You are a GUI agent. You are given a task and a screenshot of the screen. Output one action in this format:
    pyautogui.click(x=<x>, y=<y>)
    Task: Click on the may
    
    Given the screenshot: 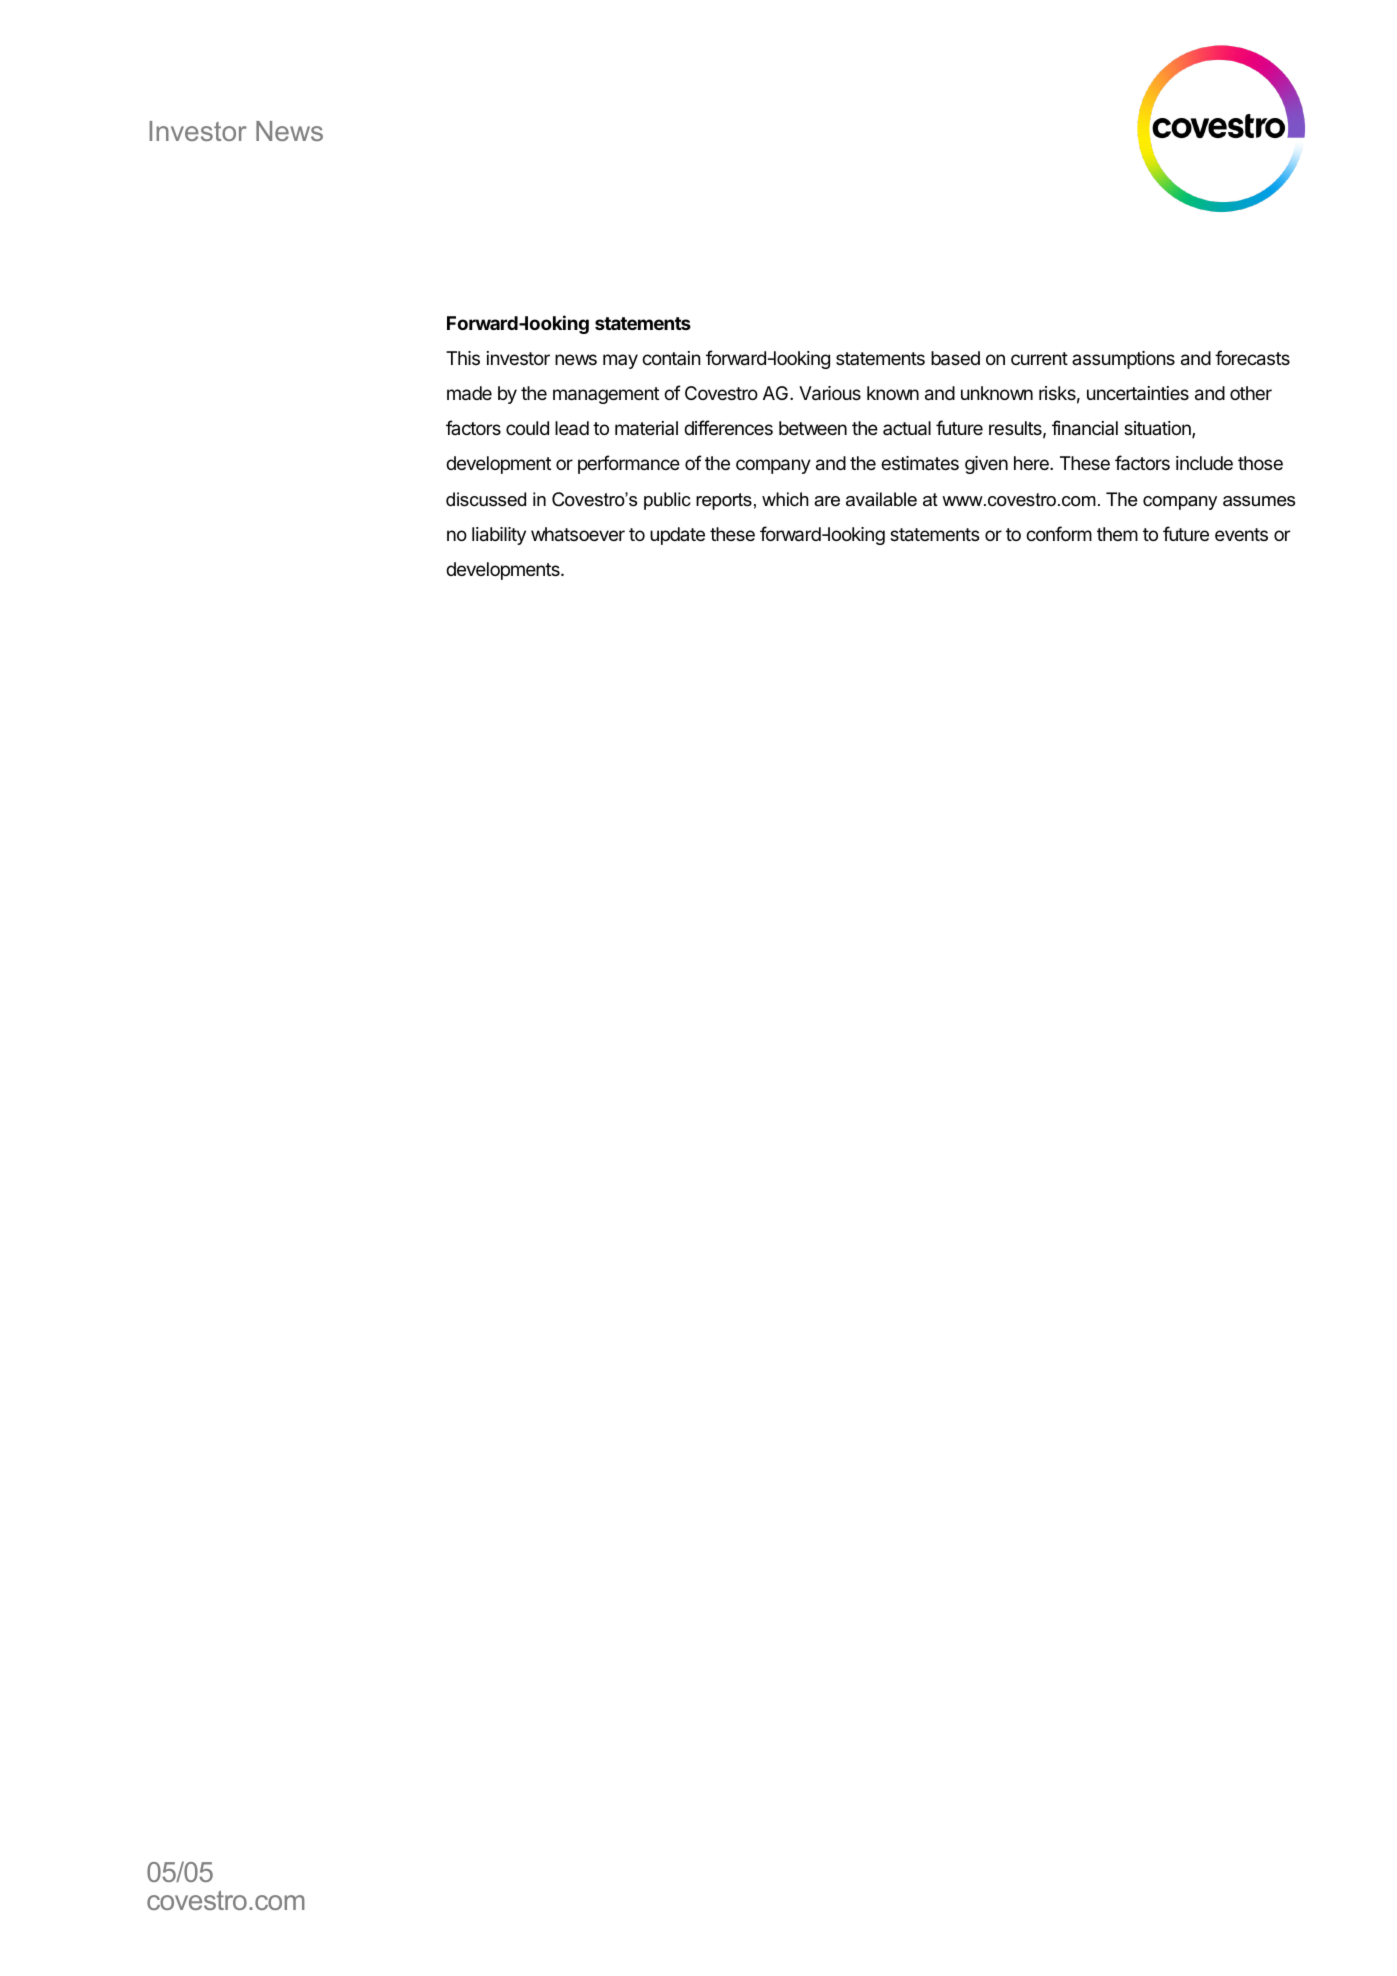 What is the action you would take?
    pyautogui.click(x=620, y=361)
